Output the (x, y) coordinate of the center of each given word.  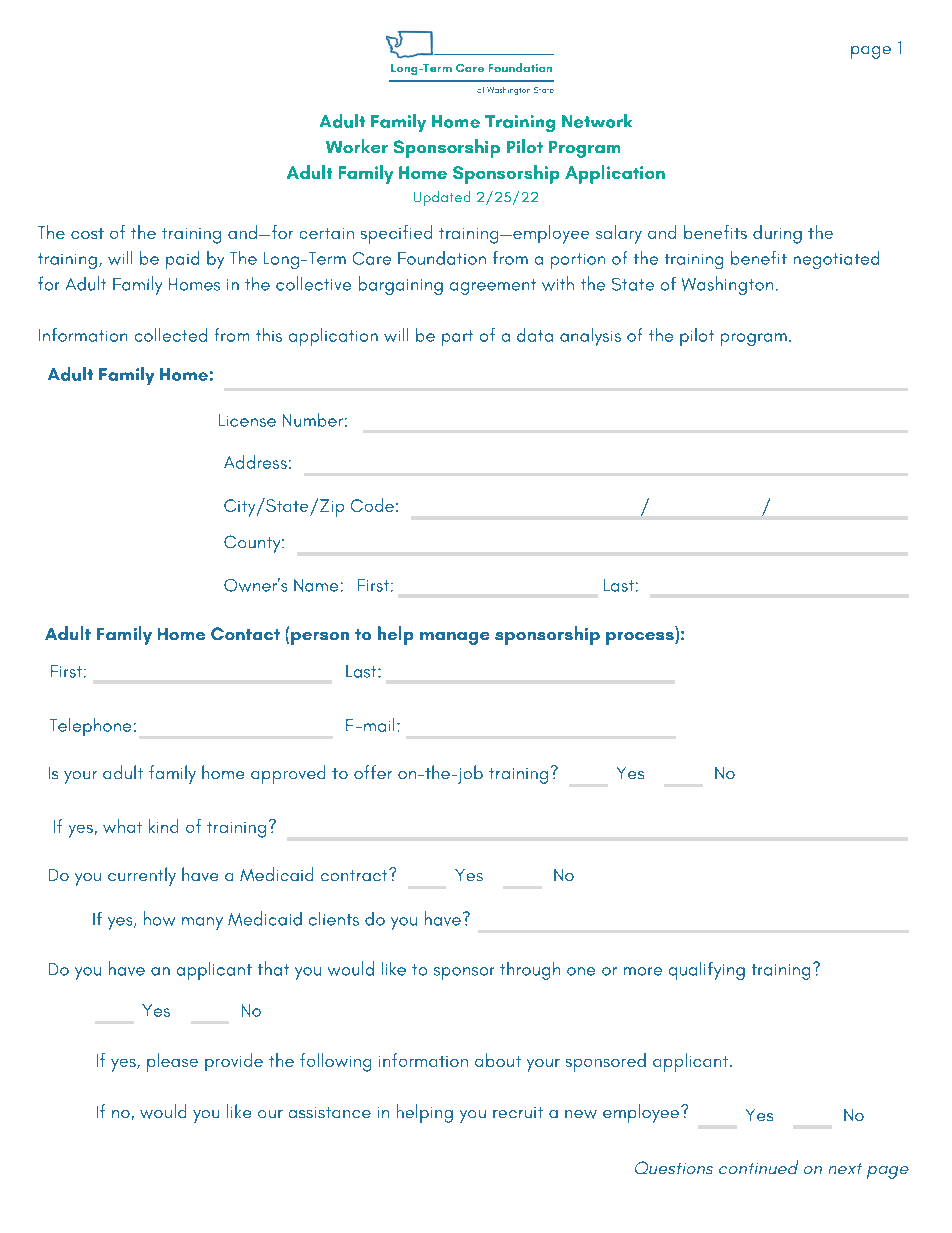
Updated (442, 198)
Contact (245, 633)
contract (355, 875)
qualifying (707, 971)
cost (87, 233)
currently (142, 876)
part (457, 338)
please (172, 1062)
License (247, 420)
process (641, 638)
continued (758, 1167)
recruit (518, 1112)
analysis (590, 337)
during (777, 234)
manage (454, 638)
